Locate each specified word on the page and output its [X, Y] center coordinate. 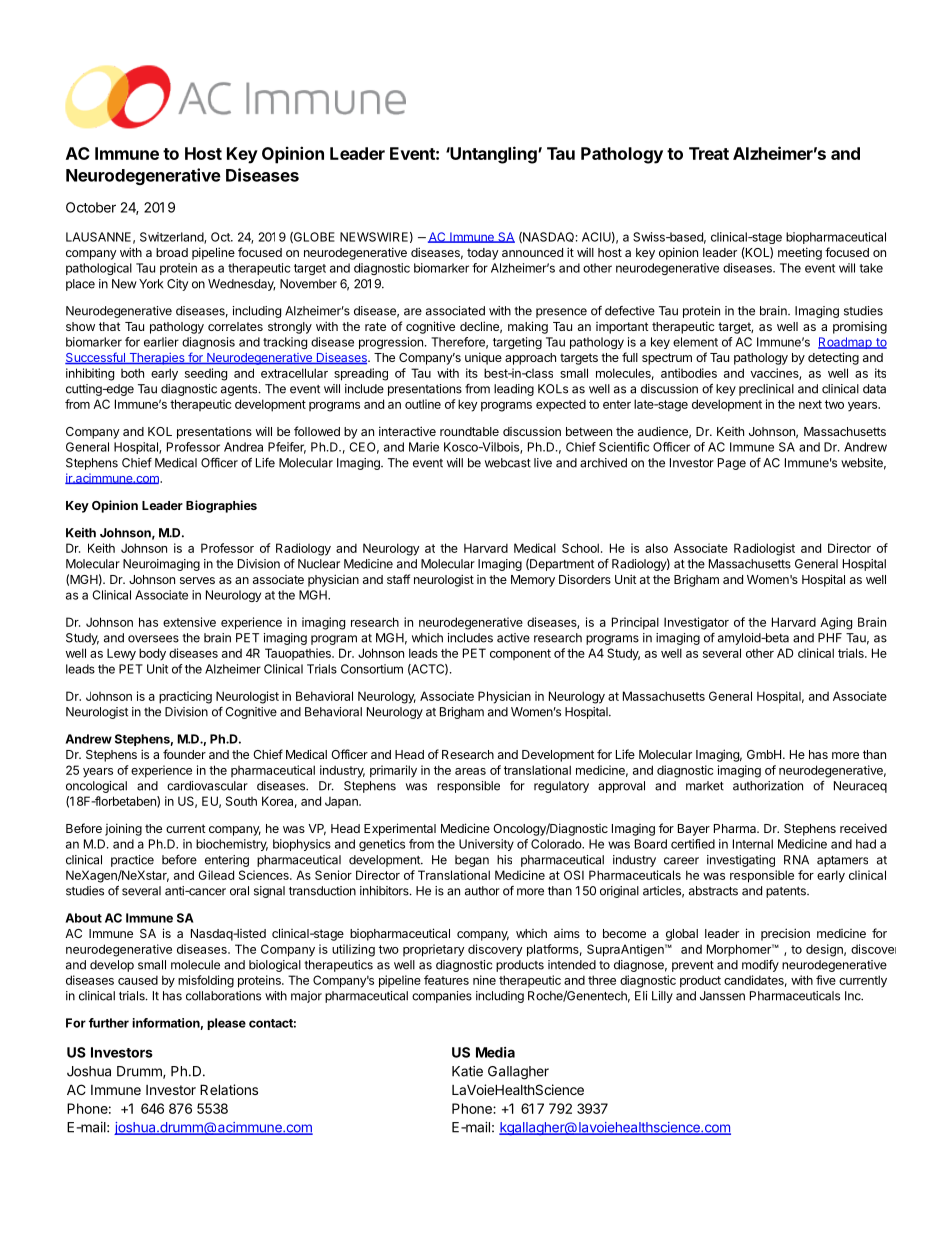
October [91, 207]
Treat [709, 153]
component [520, 654]
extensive [189, 622]
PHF [830, 638]
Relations [229, 1089]
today [483, 254]
